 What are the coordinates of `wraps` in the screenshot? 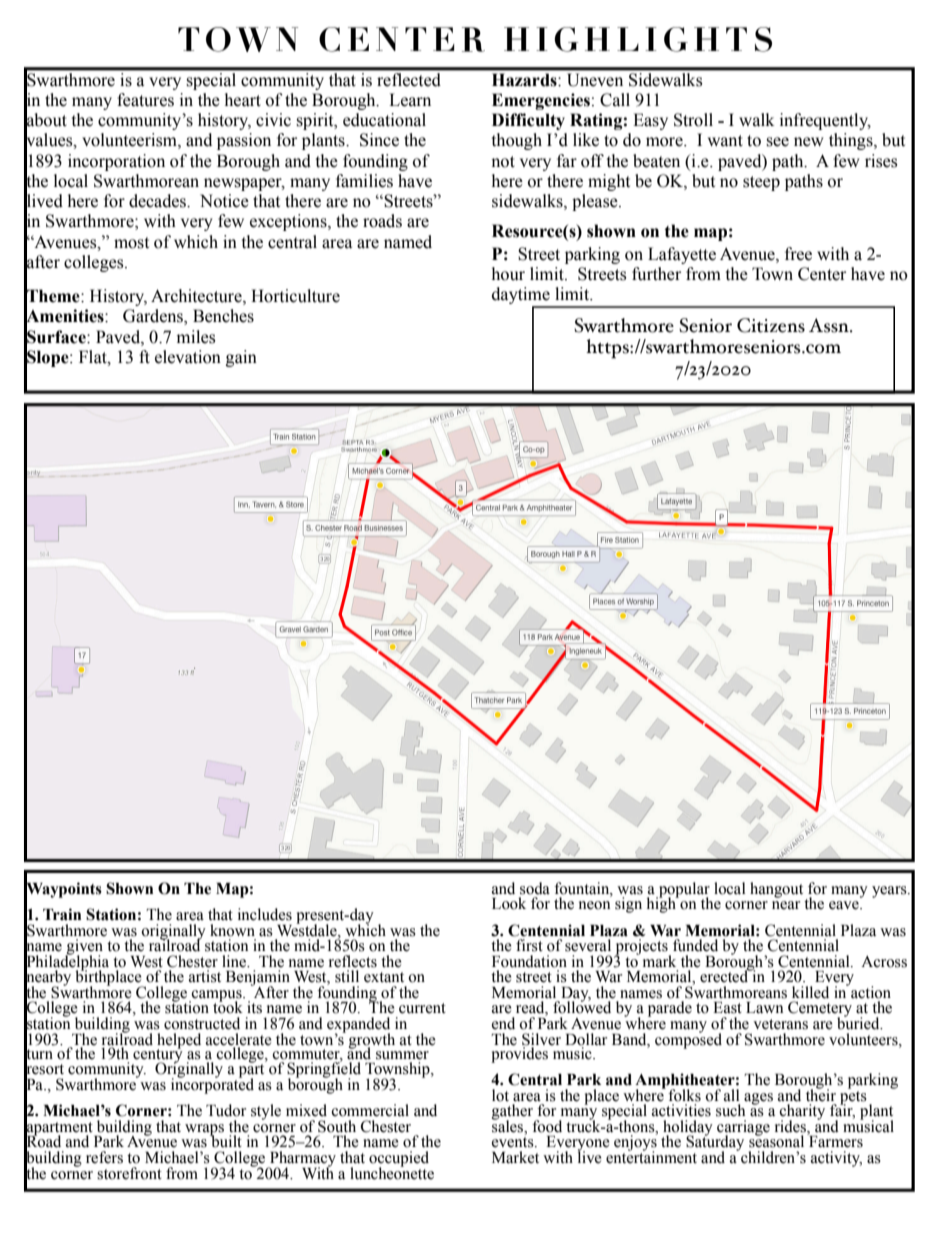 It's located at (204, 1131).
